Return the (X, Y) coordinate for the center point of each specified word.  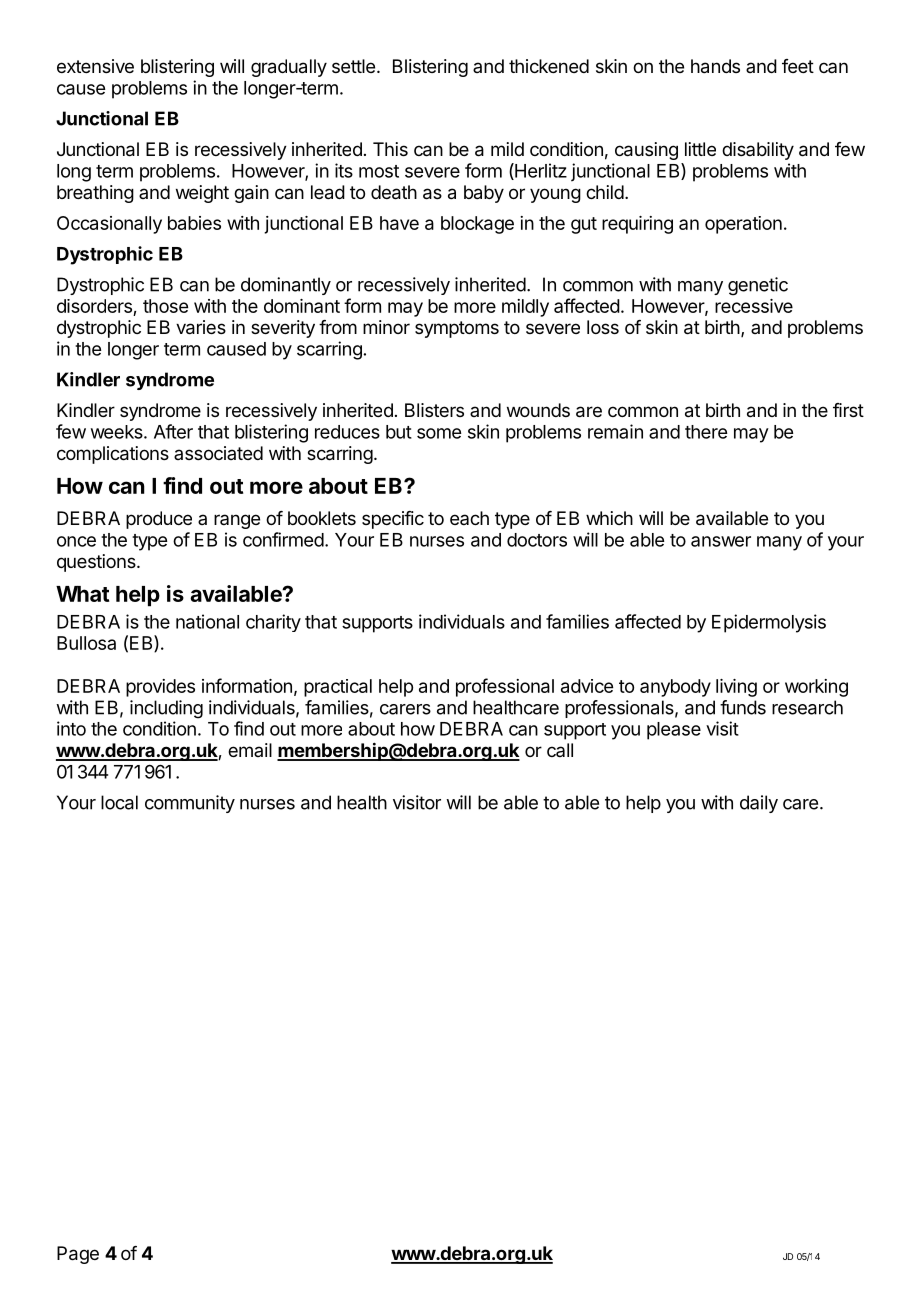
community (190, 804)
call (560, 750)
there (706, 432)
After (173, 431)
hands (715, 66)
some (439, 433)
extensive (95, 66)
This (390, 149)
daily (759, 804)
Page (78, 1255)
